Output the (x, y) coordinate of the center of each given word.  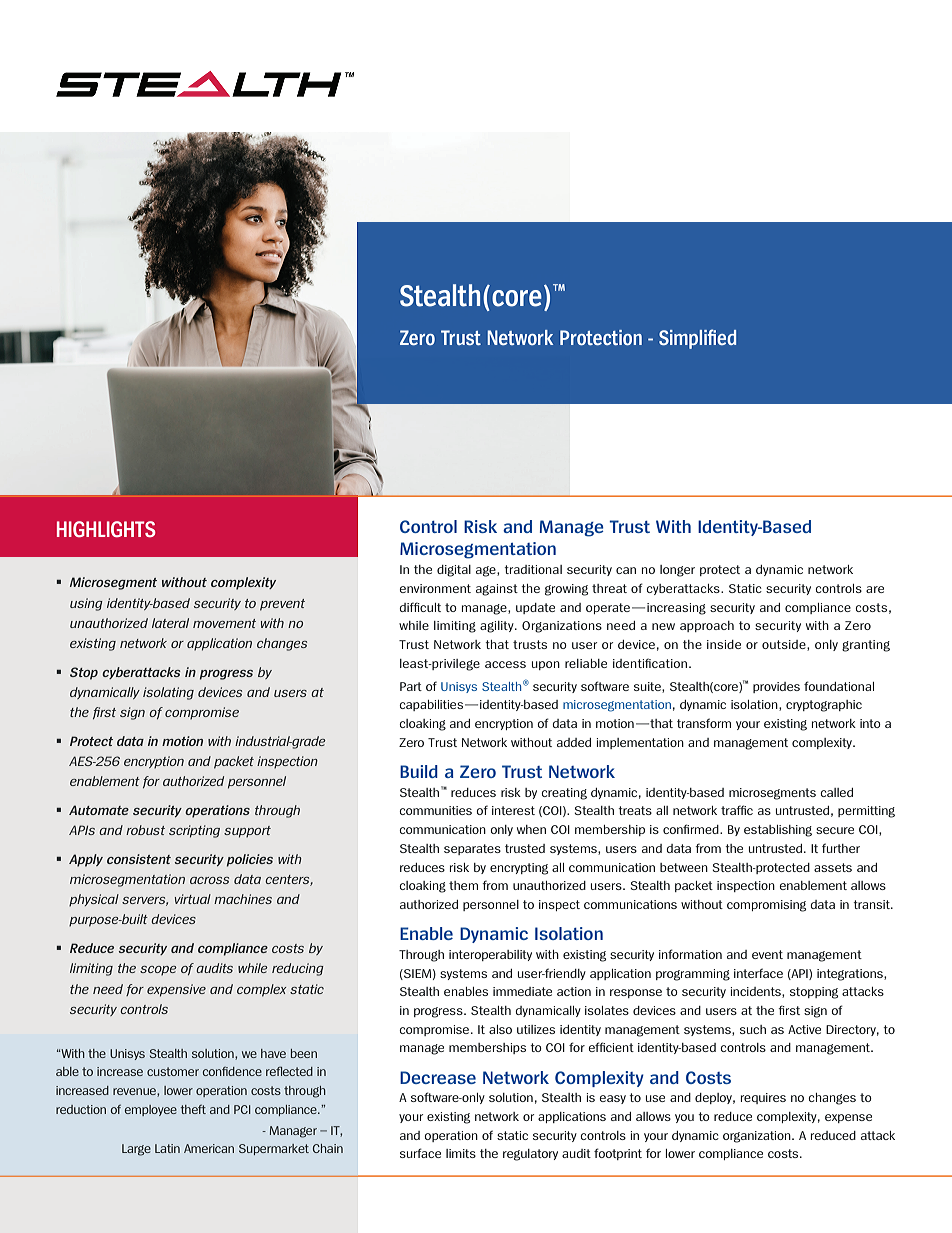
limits (461, 1153)
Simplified (697, 339)
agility (498, 627)
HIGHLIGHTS (106, 529)
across (209, 880)
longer (677, 571)
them (463, 885)
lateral (170, 623)
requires (763, 1098)
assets (833, 867)
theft (193, 1109)
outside (785, 645)
